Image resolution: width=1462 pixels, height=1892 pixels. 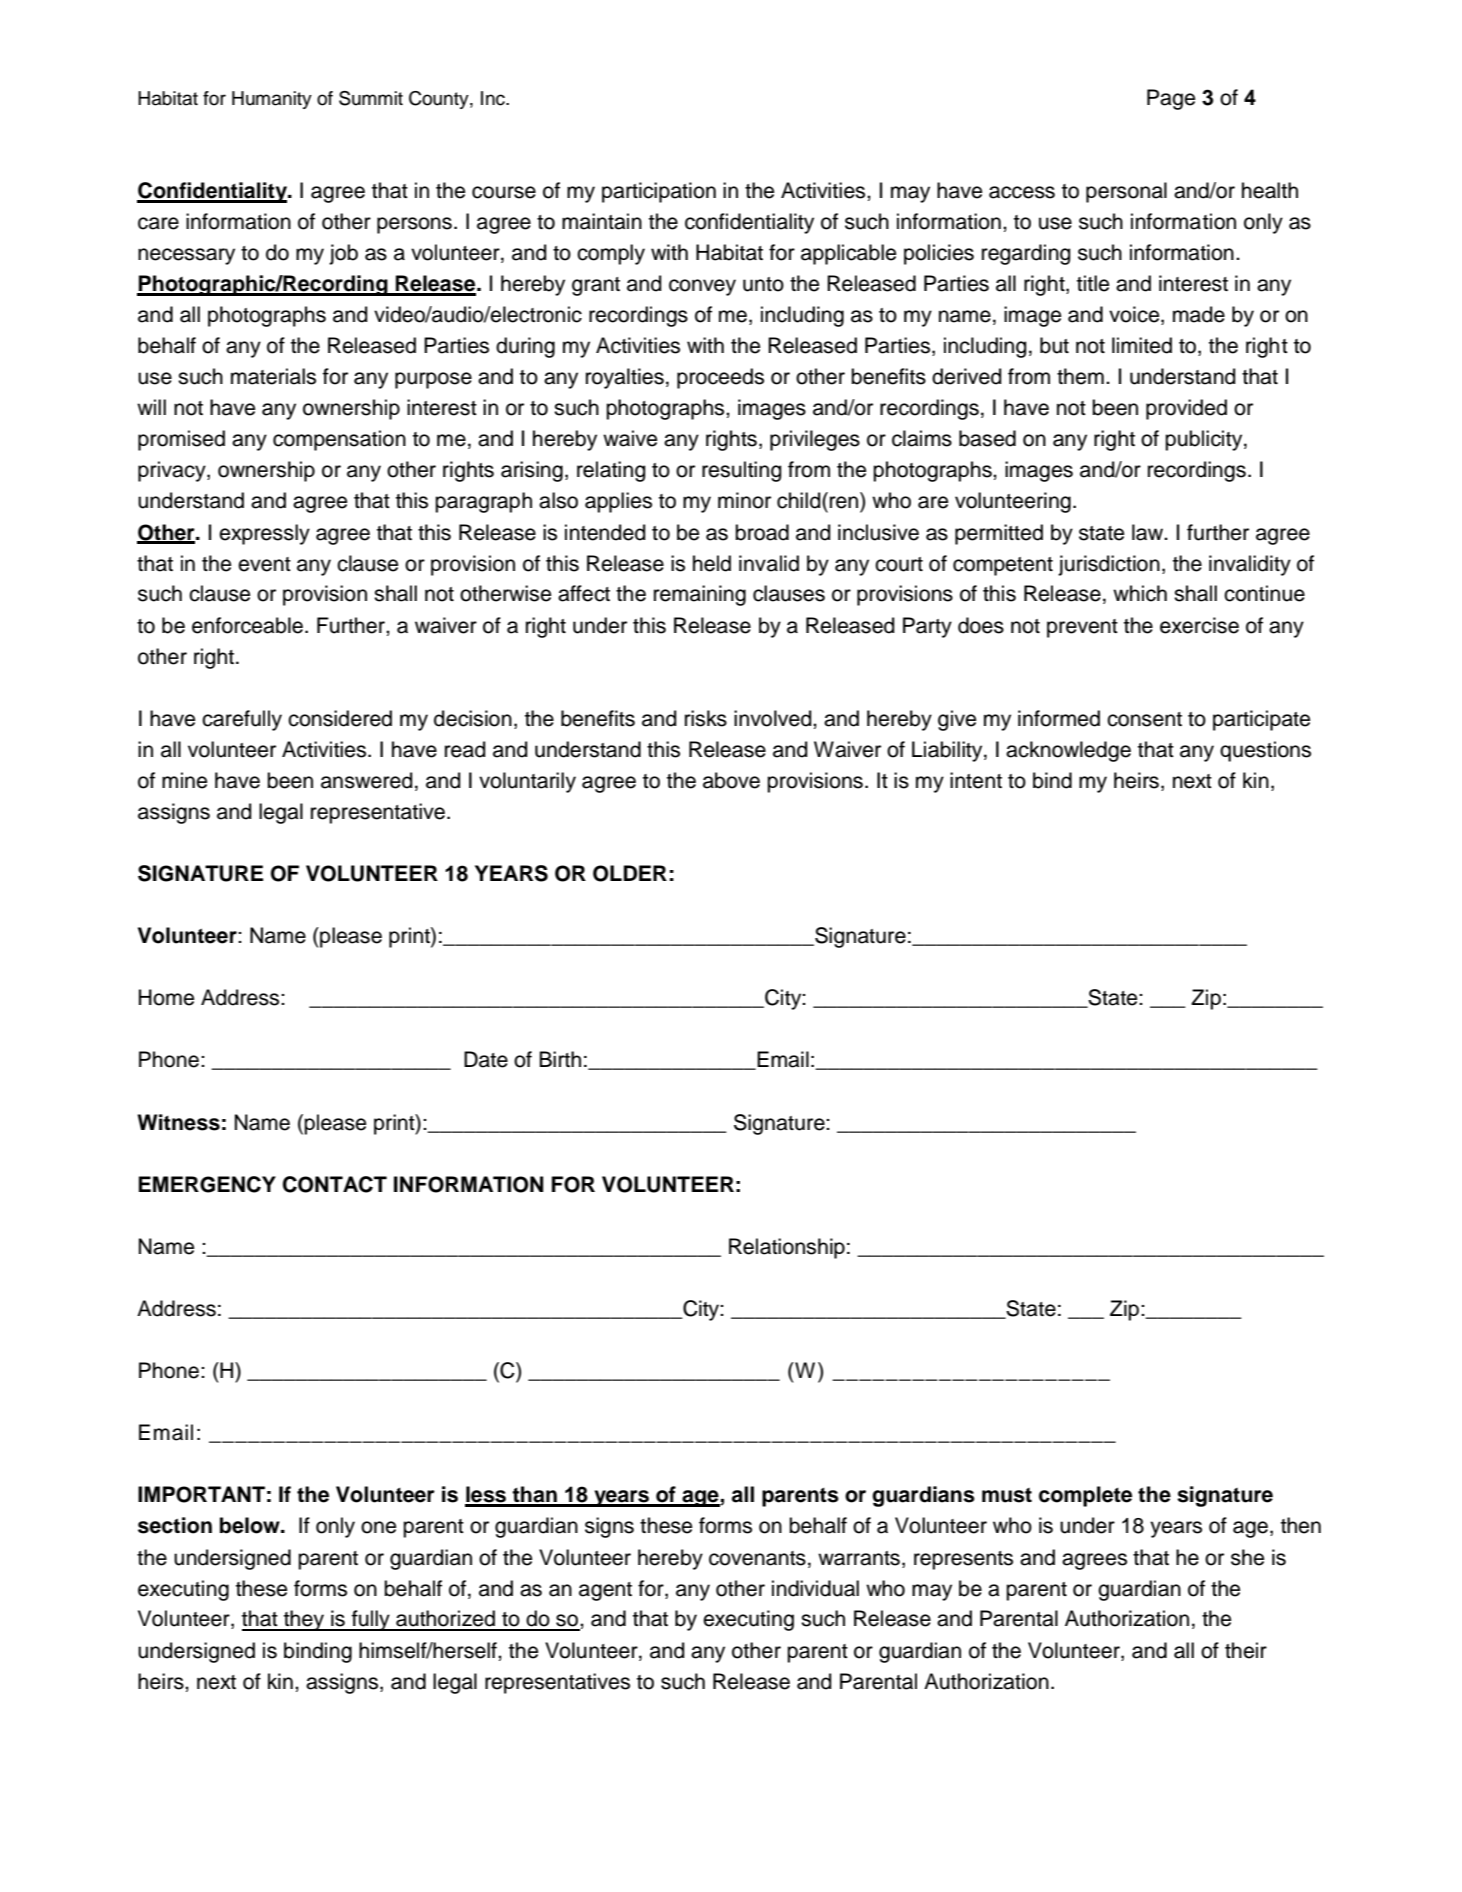 What do you see at coordinates (304, 1620) in the screenshot?
I see `they` at bounding box center [304, 1620].
